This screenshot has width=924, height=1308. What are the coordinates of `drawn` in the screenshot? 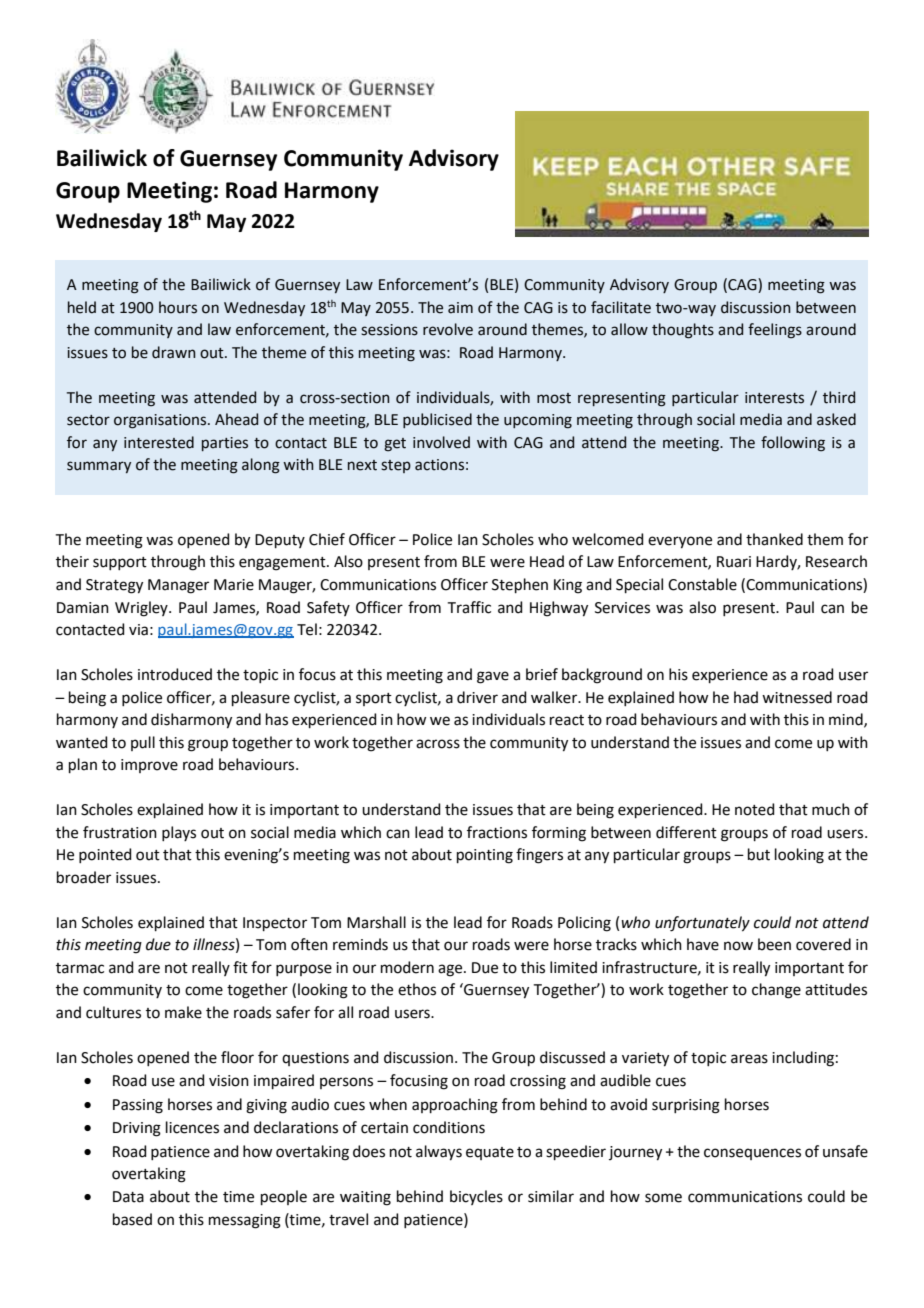 It's located at (174, 352).
